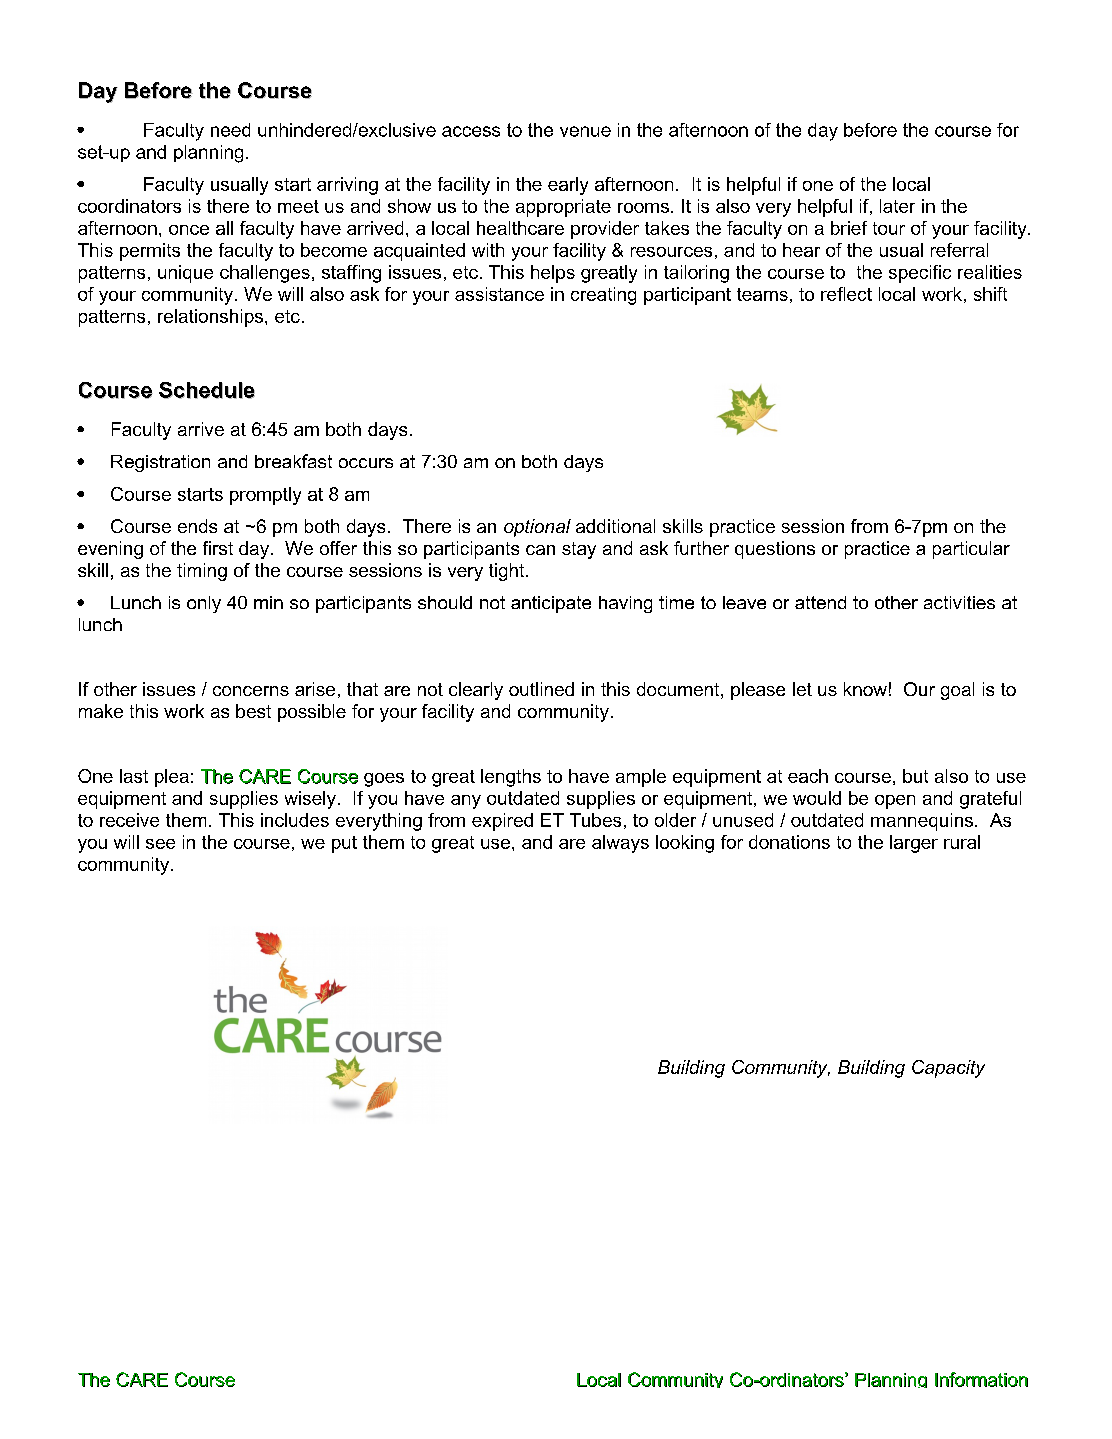 The image size is (1112, 1439). I want to click on appropriate, so click(563, 208).
